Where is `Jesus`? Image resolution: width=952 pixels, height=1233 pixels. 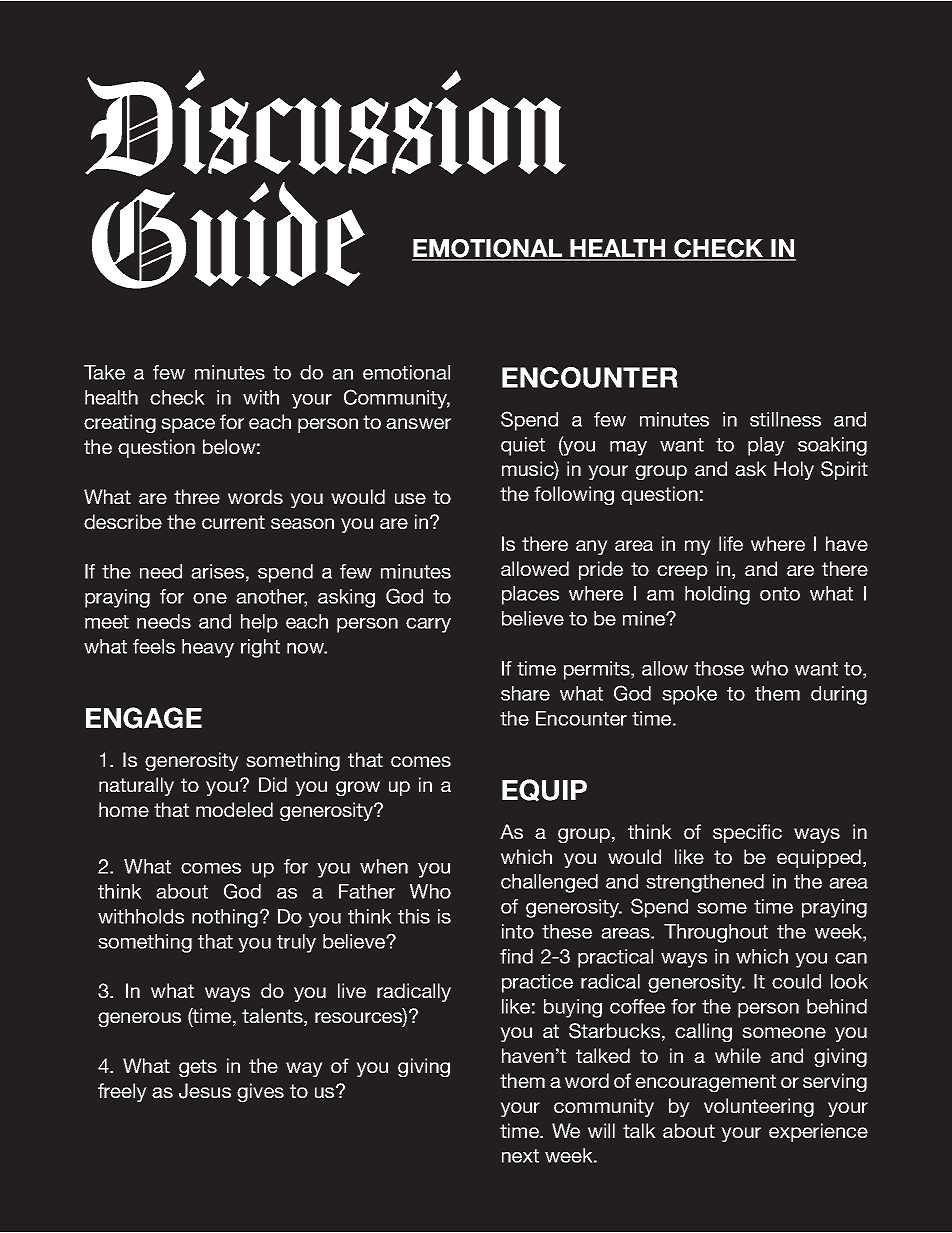
Jesus is located at coordinates (205, 1091).
